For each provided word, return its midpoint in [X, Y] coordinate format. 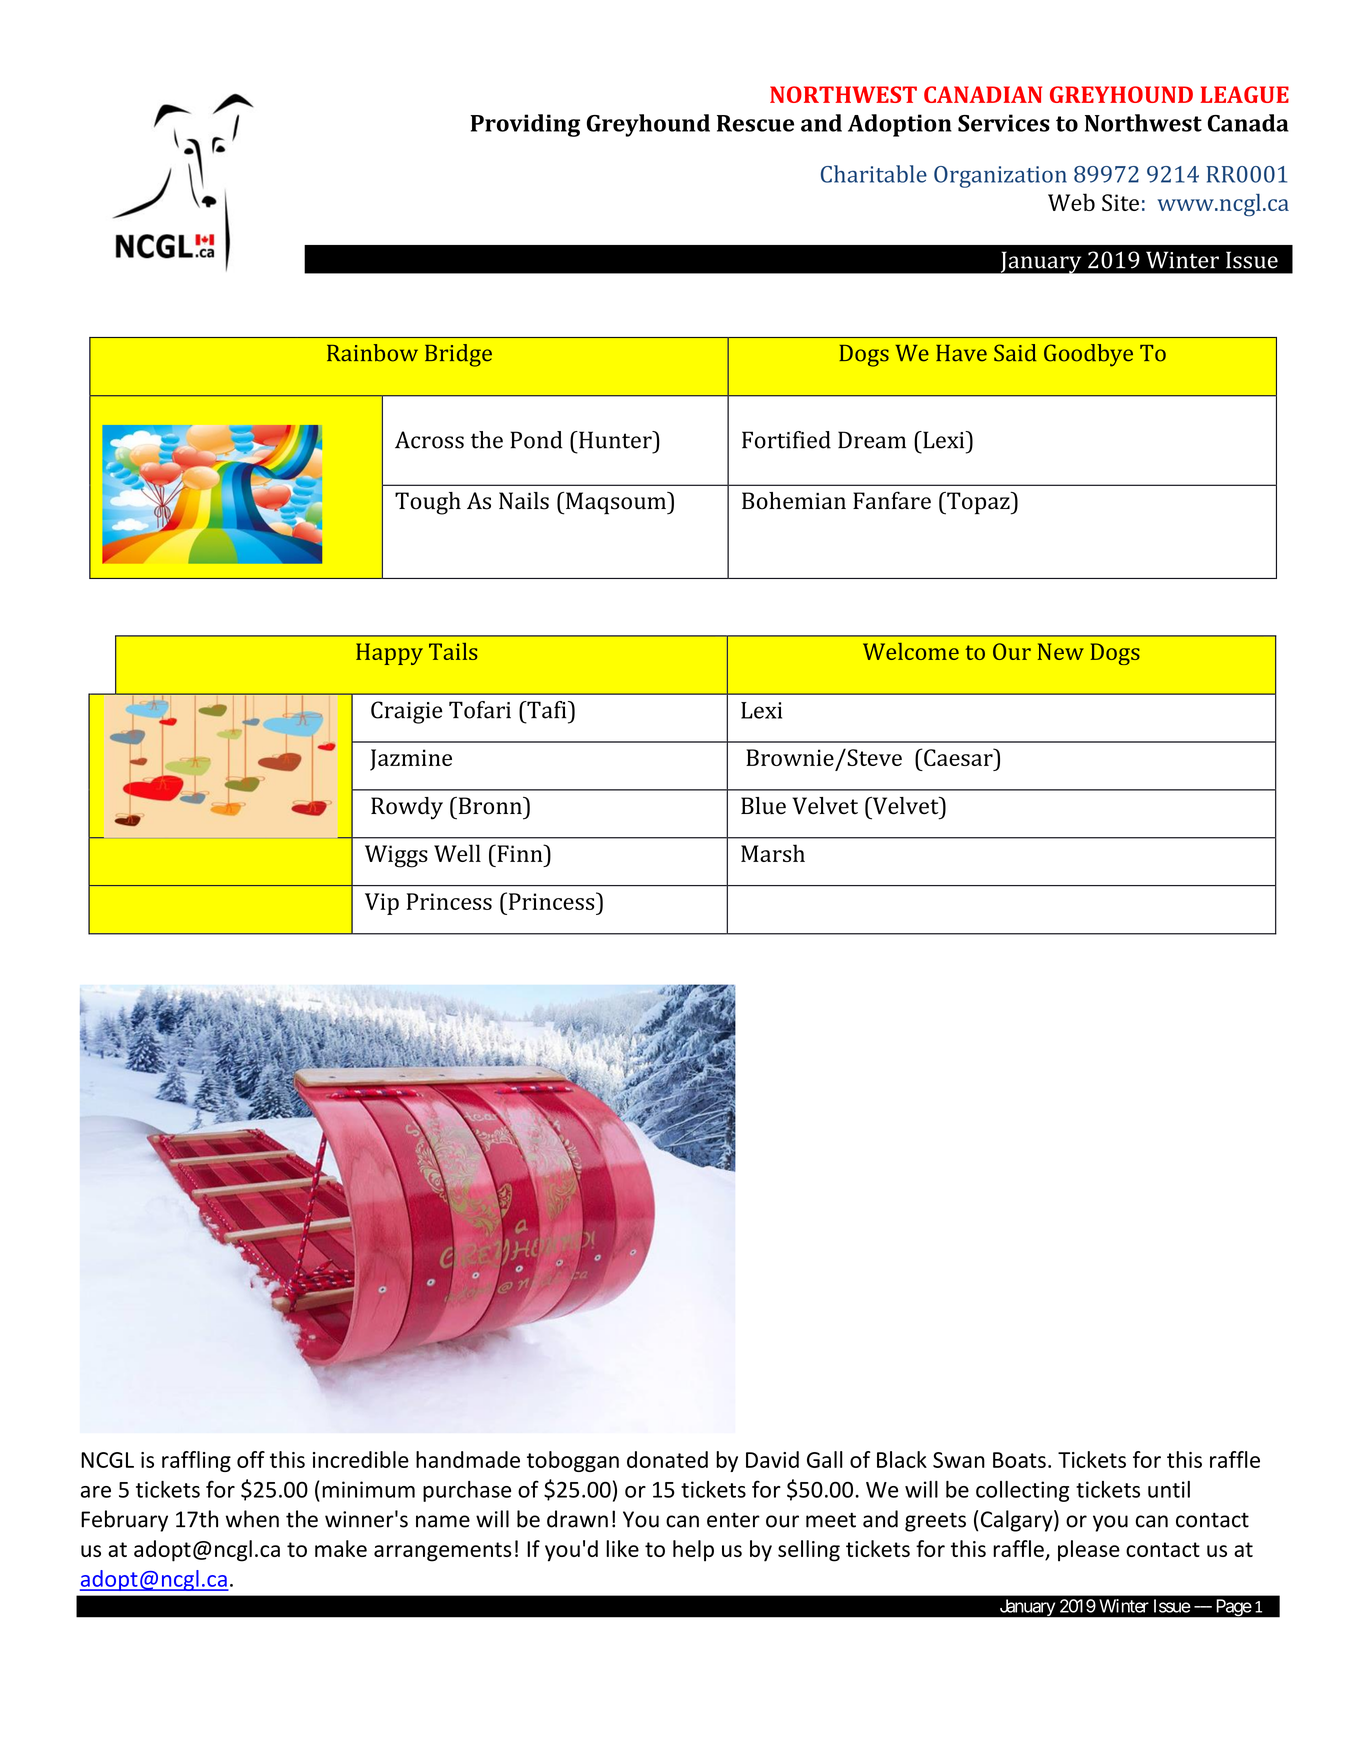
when [252, 1519]
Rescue [755, 123]
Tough [428, 503]
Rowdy [407, 808]
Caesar [958, 757]
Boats [1019, 1460]
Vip [382, 904]
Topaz [978, 503]
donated [667, 1459]
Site [1120, 202]
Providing [525, 125]
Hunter [615, 440]
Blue [763, 806]
